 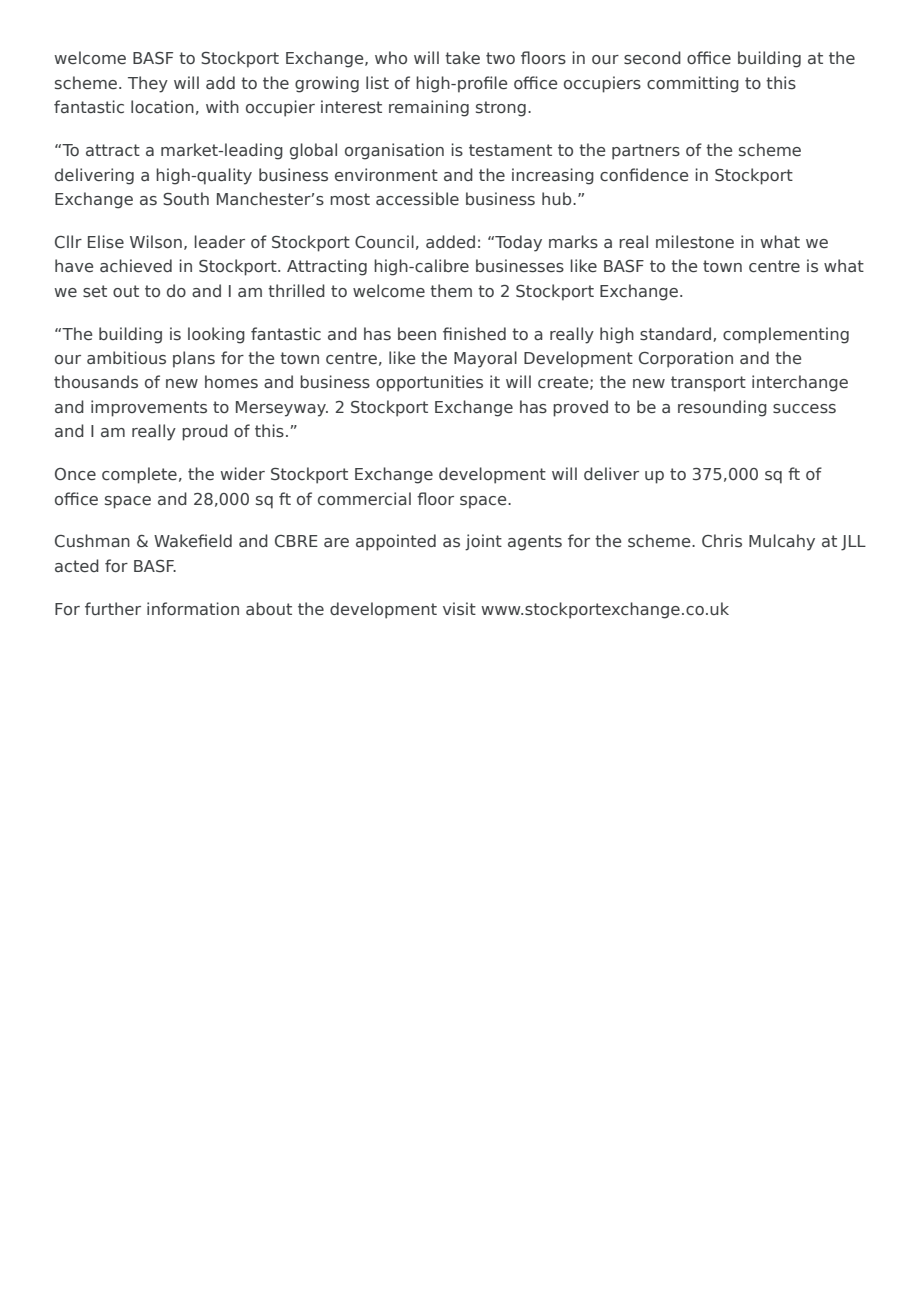 What do you see at coordinates (722, 408) in the image?
I see `resounding` at bounding box center [722, 408].
